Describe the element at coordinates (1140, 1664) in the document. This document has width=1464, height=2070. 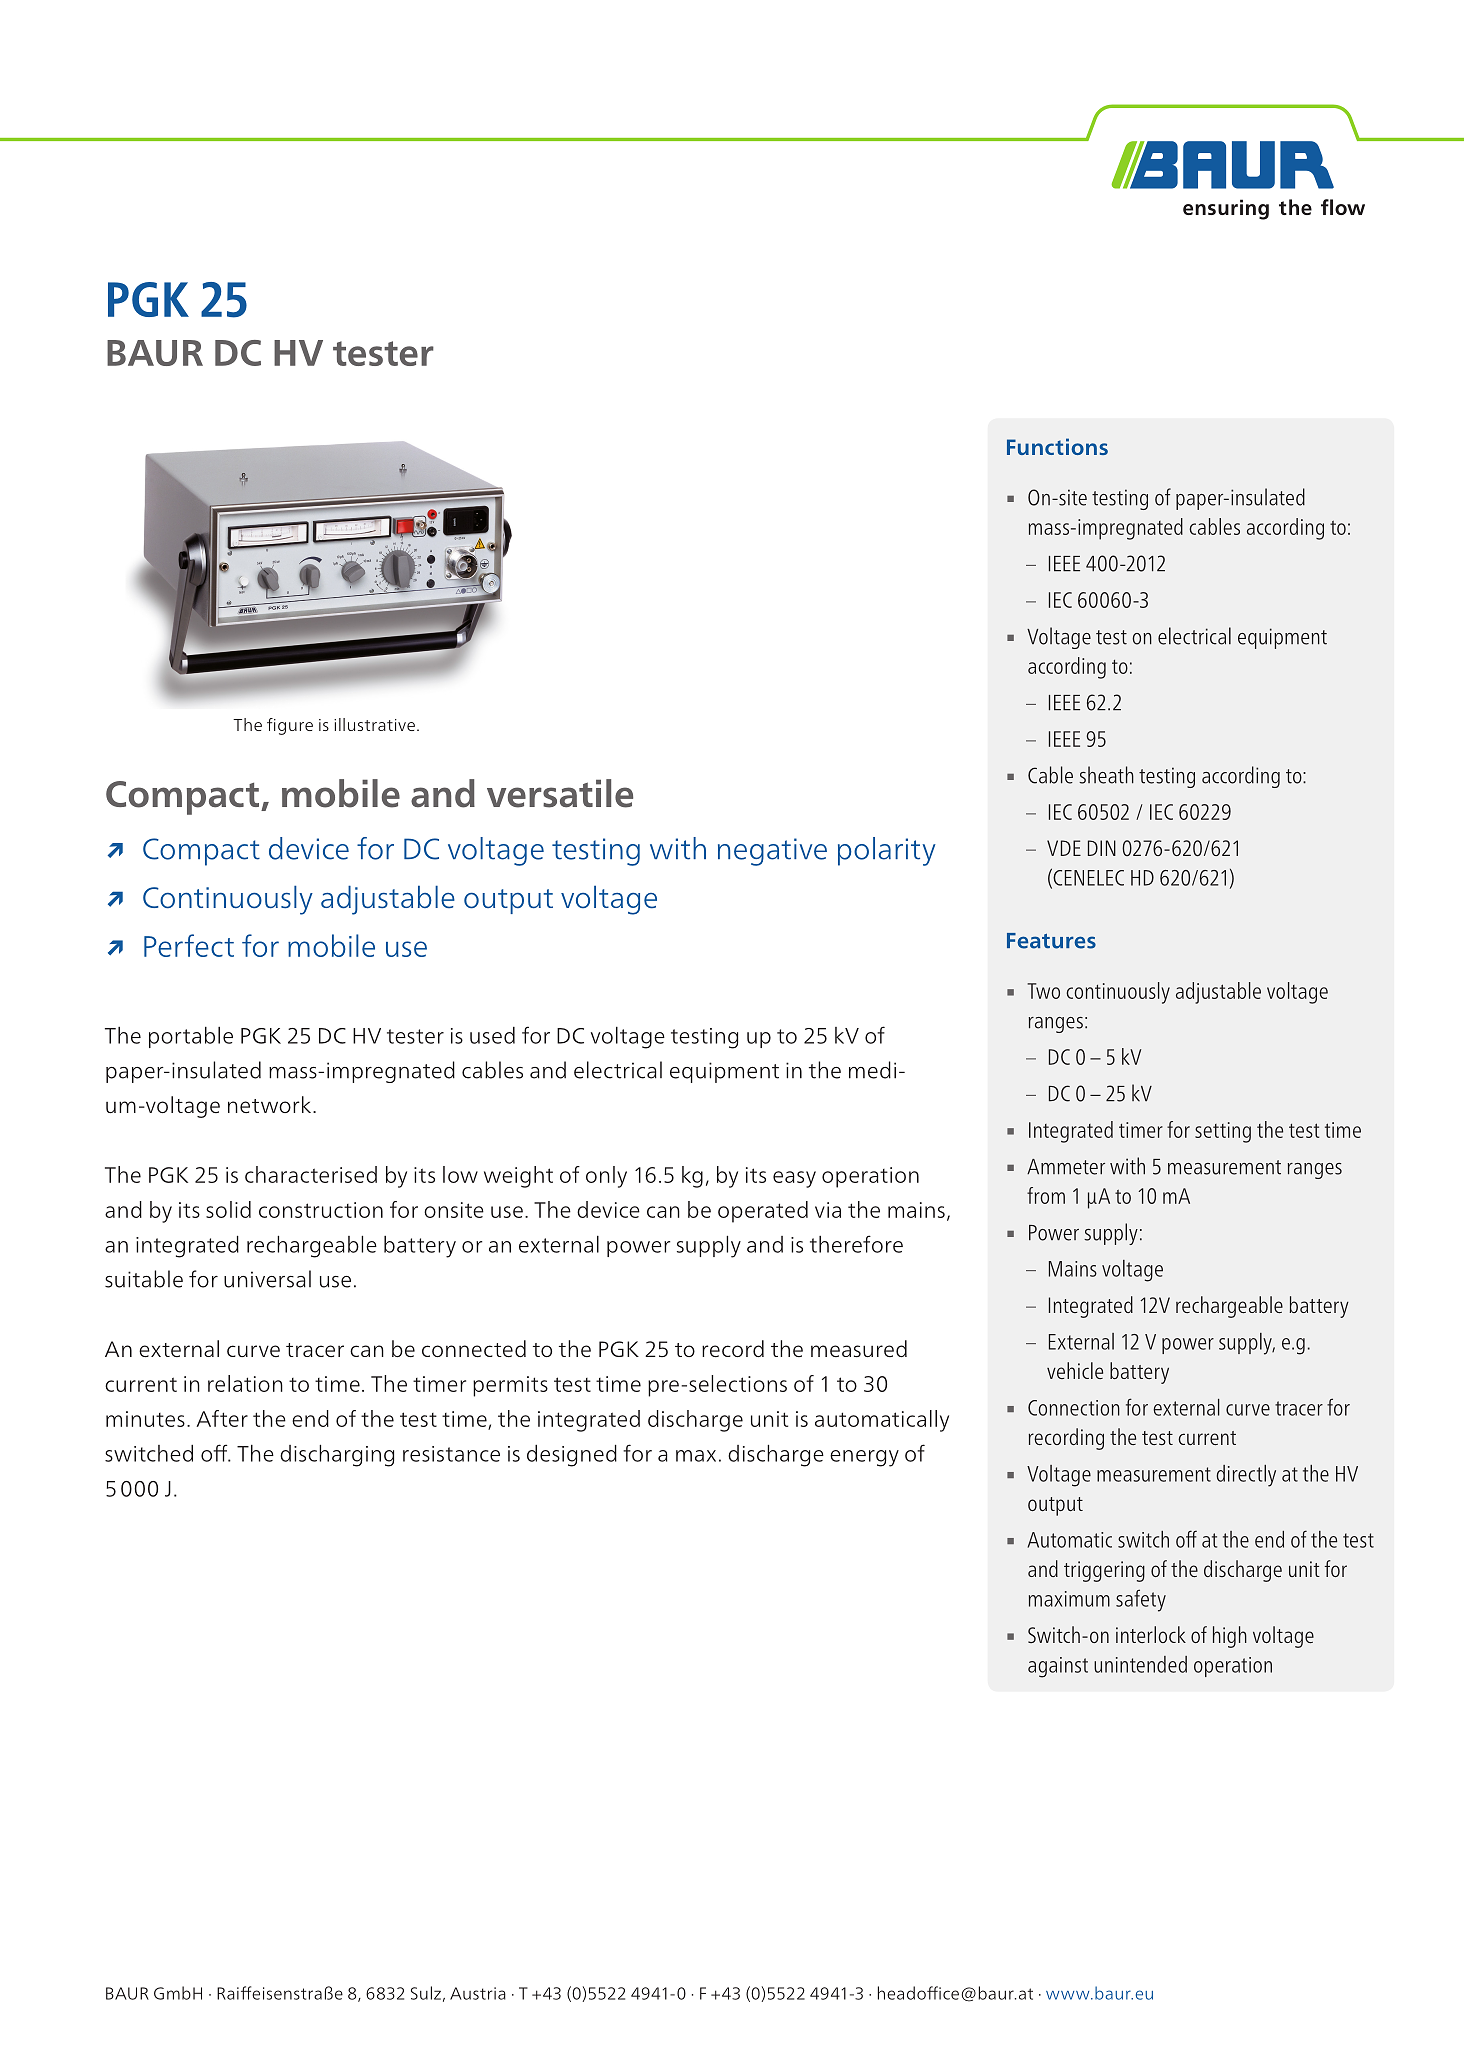
I see `unintended` at that location.
